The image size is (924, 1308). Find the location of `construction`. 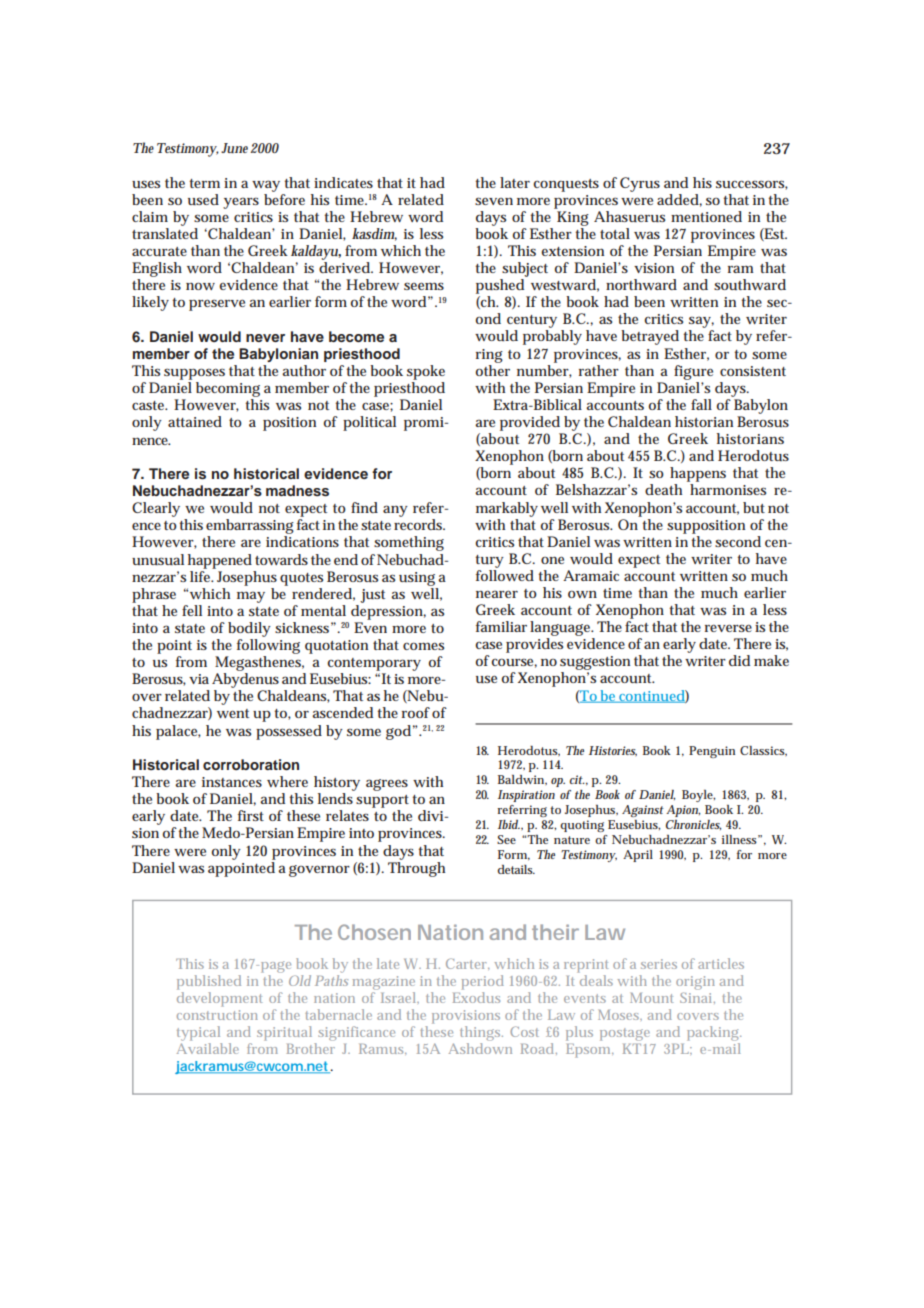

construction is located at coordinates (217, 1015).
